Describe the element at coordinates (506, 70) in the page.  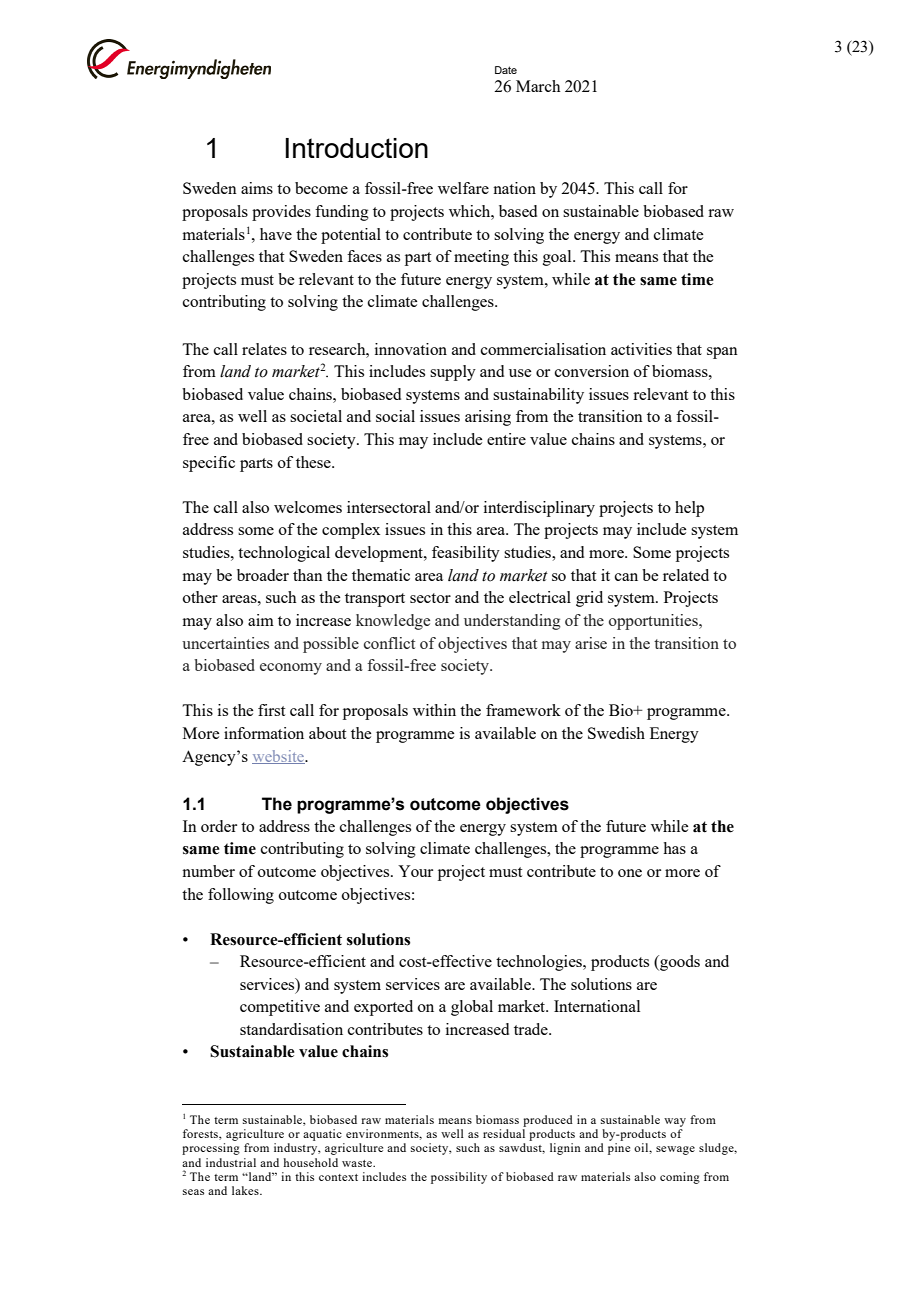
I see `Date` at that location.
